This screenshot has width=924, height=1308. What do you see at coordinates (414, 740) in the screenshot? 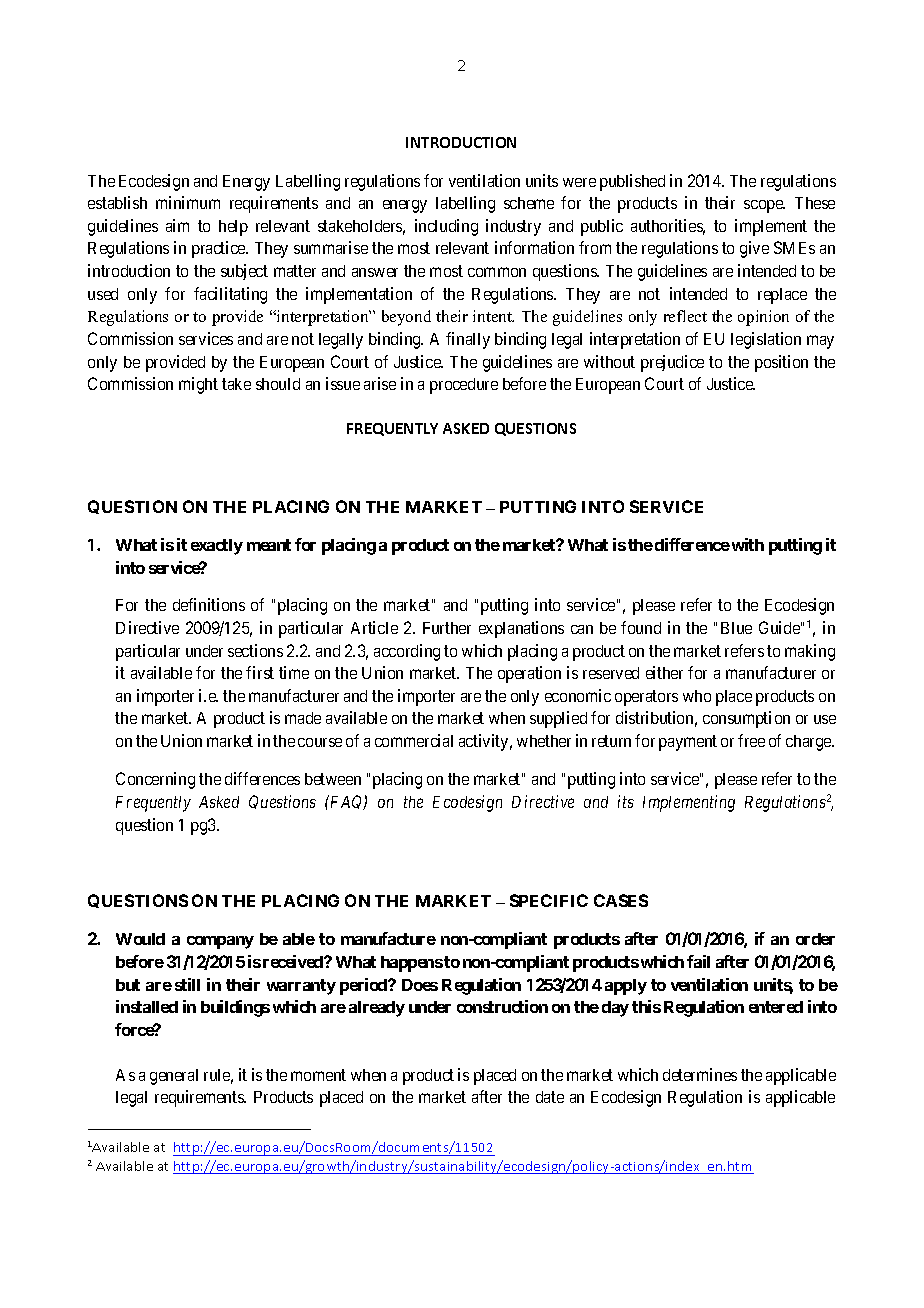
I see `commercial` at bounding box center [414, 740].
